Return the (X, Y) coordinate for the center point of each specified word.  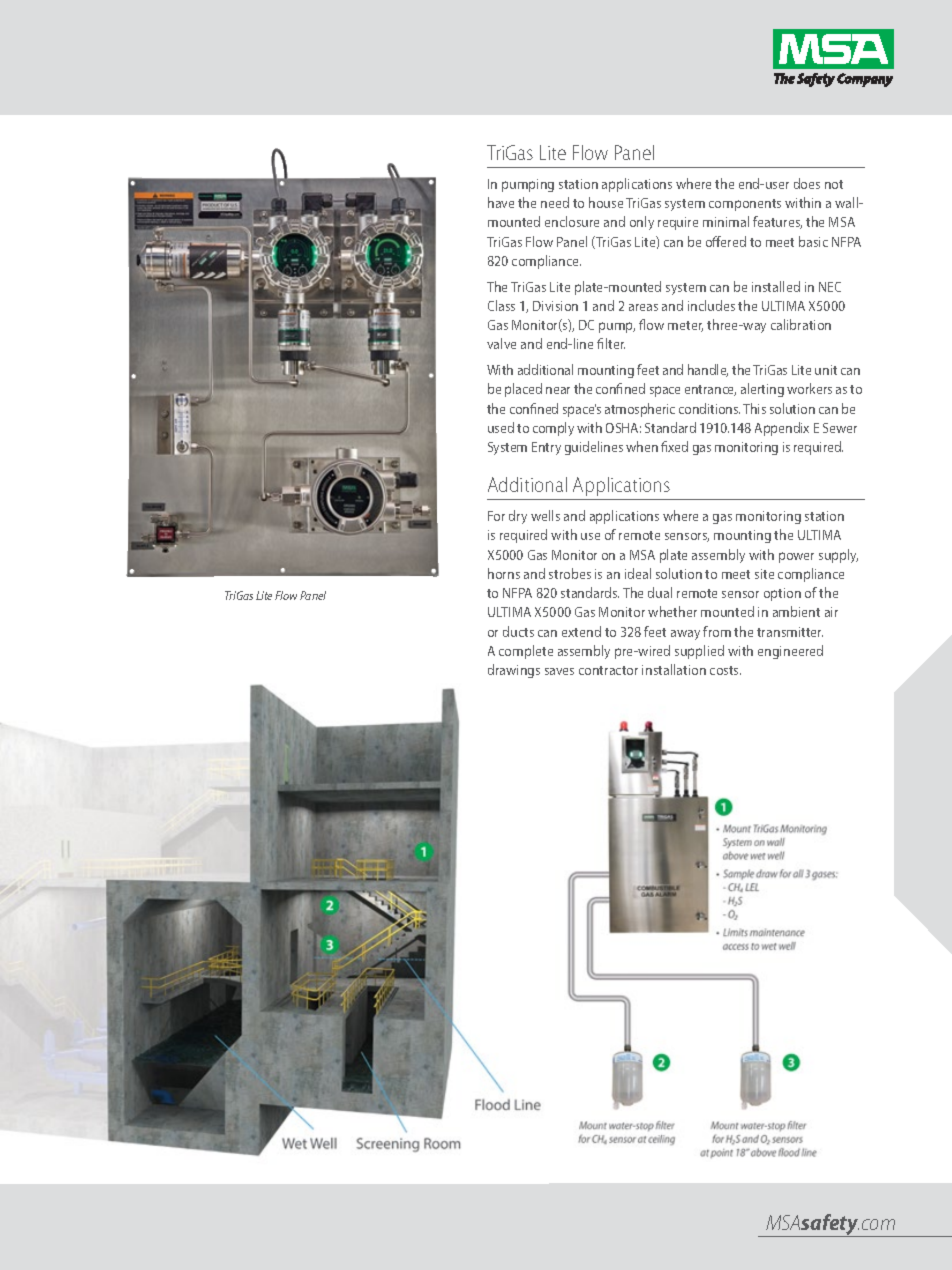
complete (526, 652)
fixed (674, 446)
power (796, 557)
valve (501, 343)
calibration (801, 324)
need (555, 202)
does (807, 183)
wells (545, 515)
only (642, 223)
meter (685, 326)
